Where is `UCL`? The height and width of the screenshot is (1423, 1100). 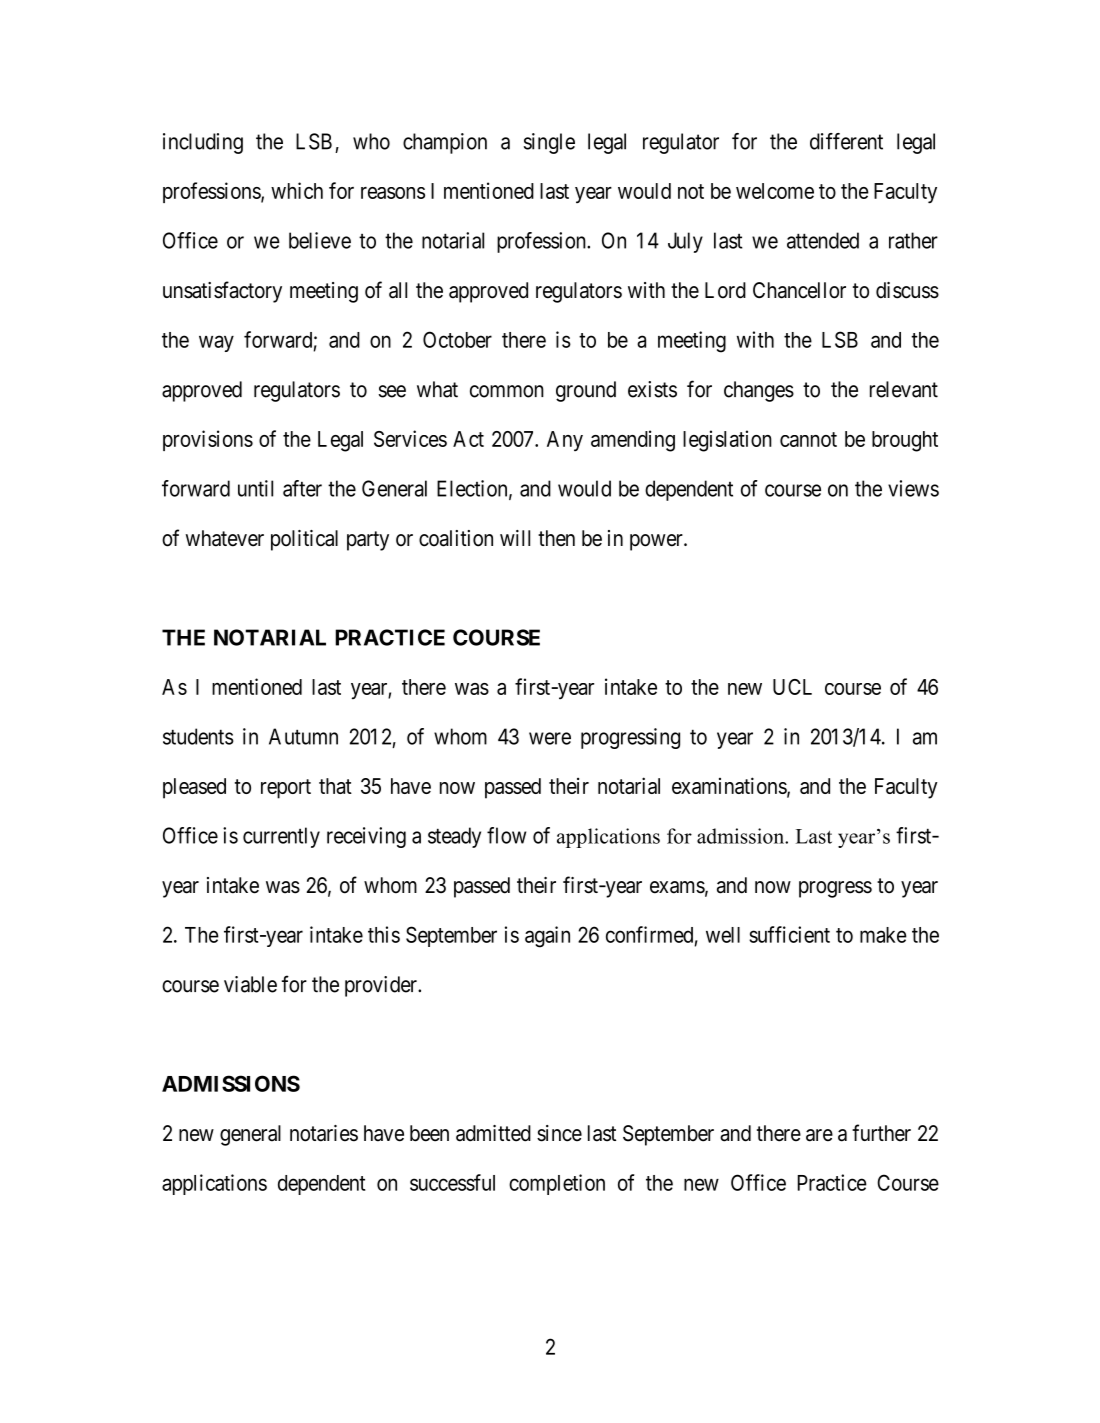 UCL is located at coordinates (792, 687).
